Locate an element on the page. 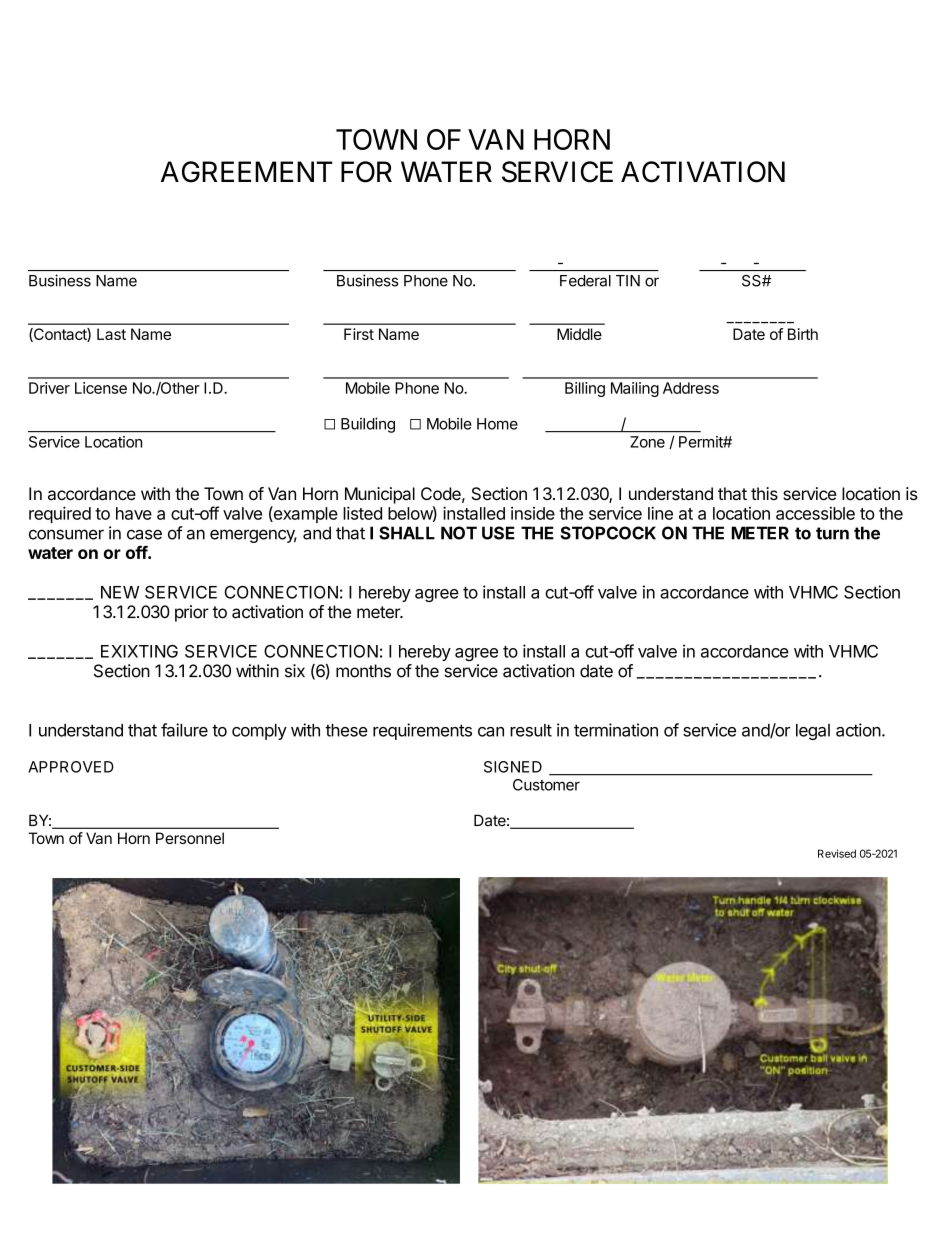 Image resolution: width=952 pixels, height=1233 pixels. Birth is located at coordinates (803, 334).
